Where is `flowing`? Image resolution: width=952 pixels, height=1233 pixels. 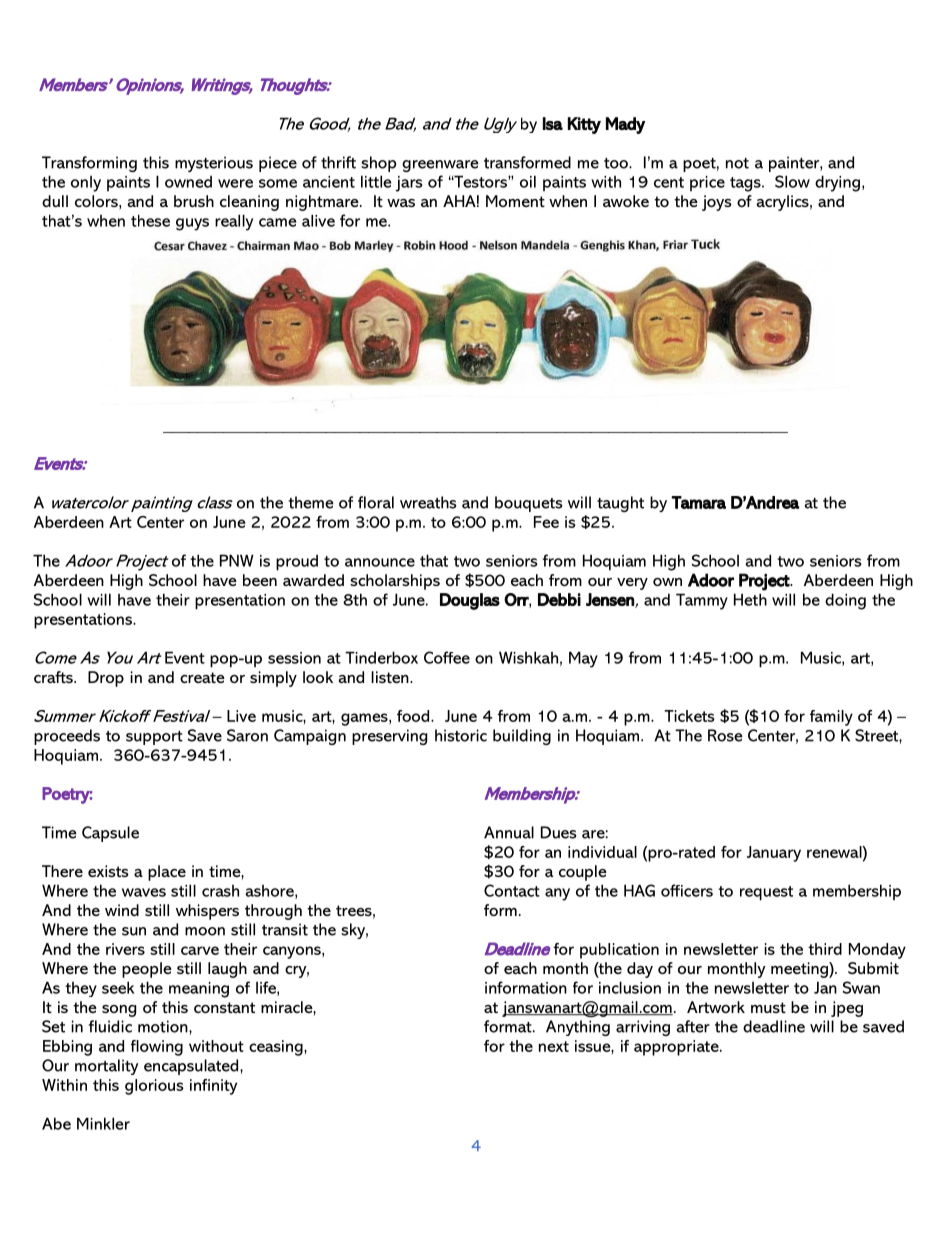 flowing is located at coordinates (157, 1048).
